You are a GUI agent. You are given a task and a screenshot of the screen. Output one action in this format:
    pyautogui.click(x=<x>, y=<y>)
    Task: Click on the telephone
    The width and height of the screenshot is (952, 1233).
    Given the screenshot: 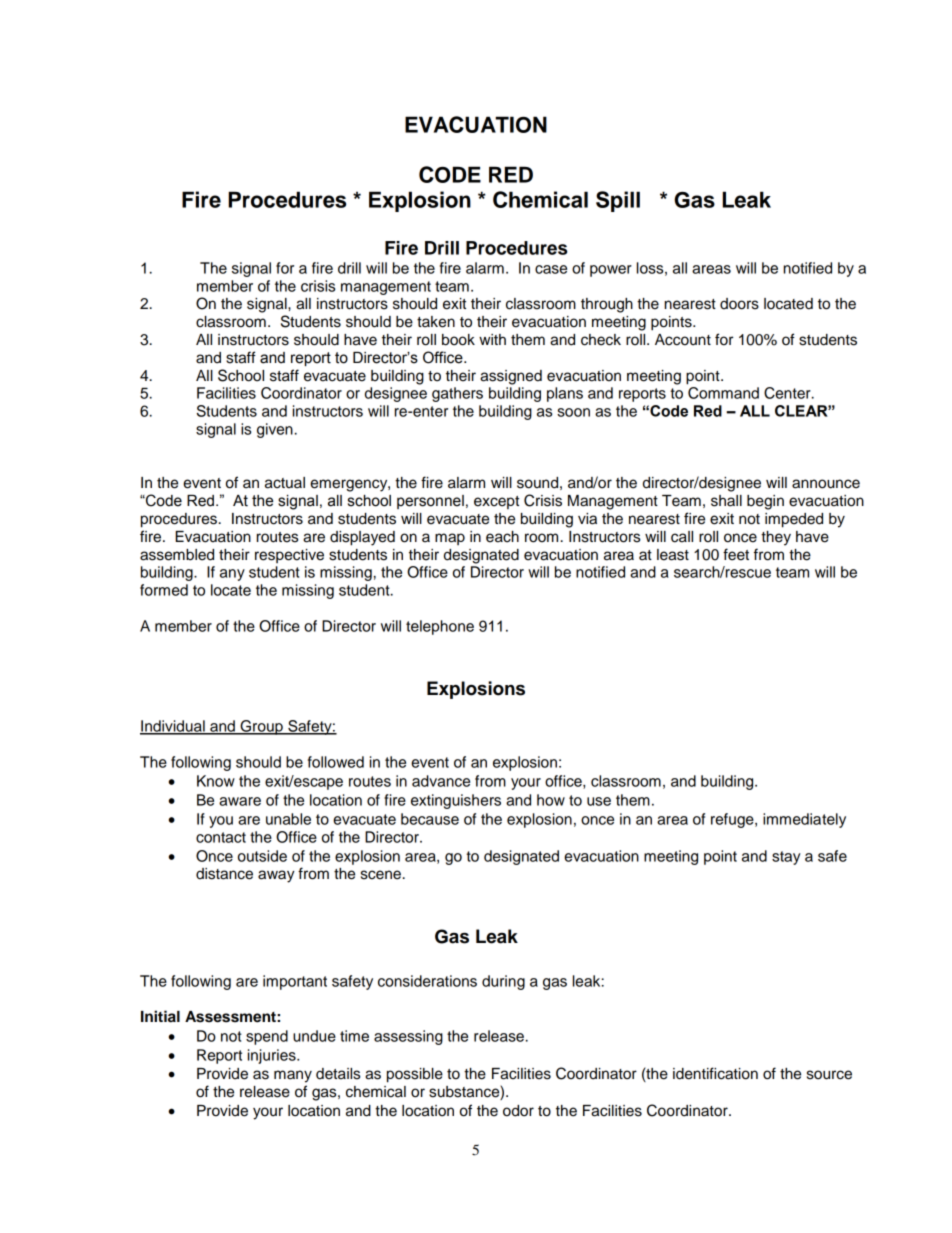 What is the action you would take?
    pyautogui.click(x=440, y=627)
